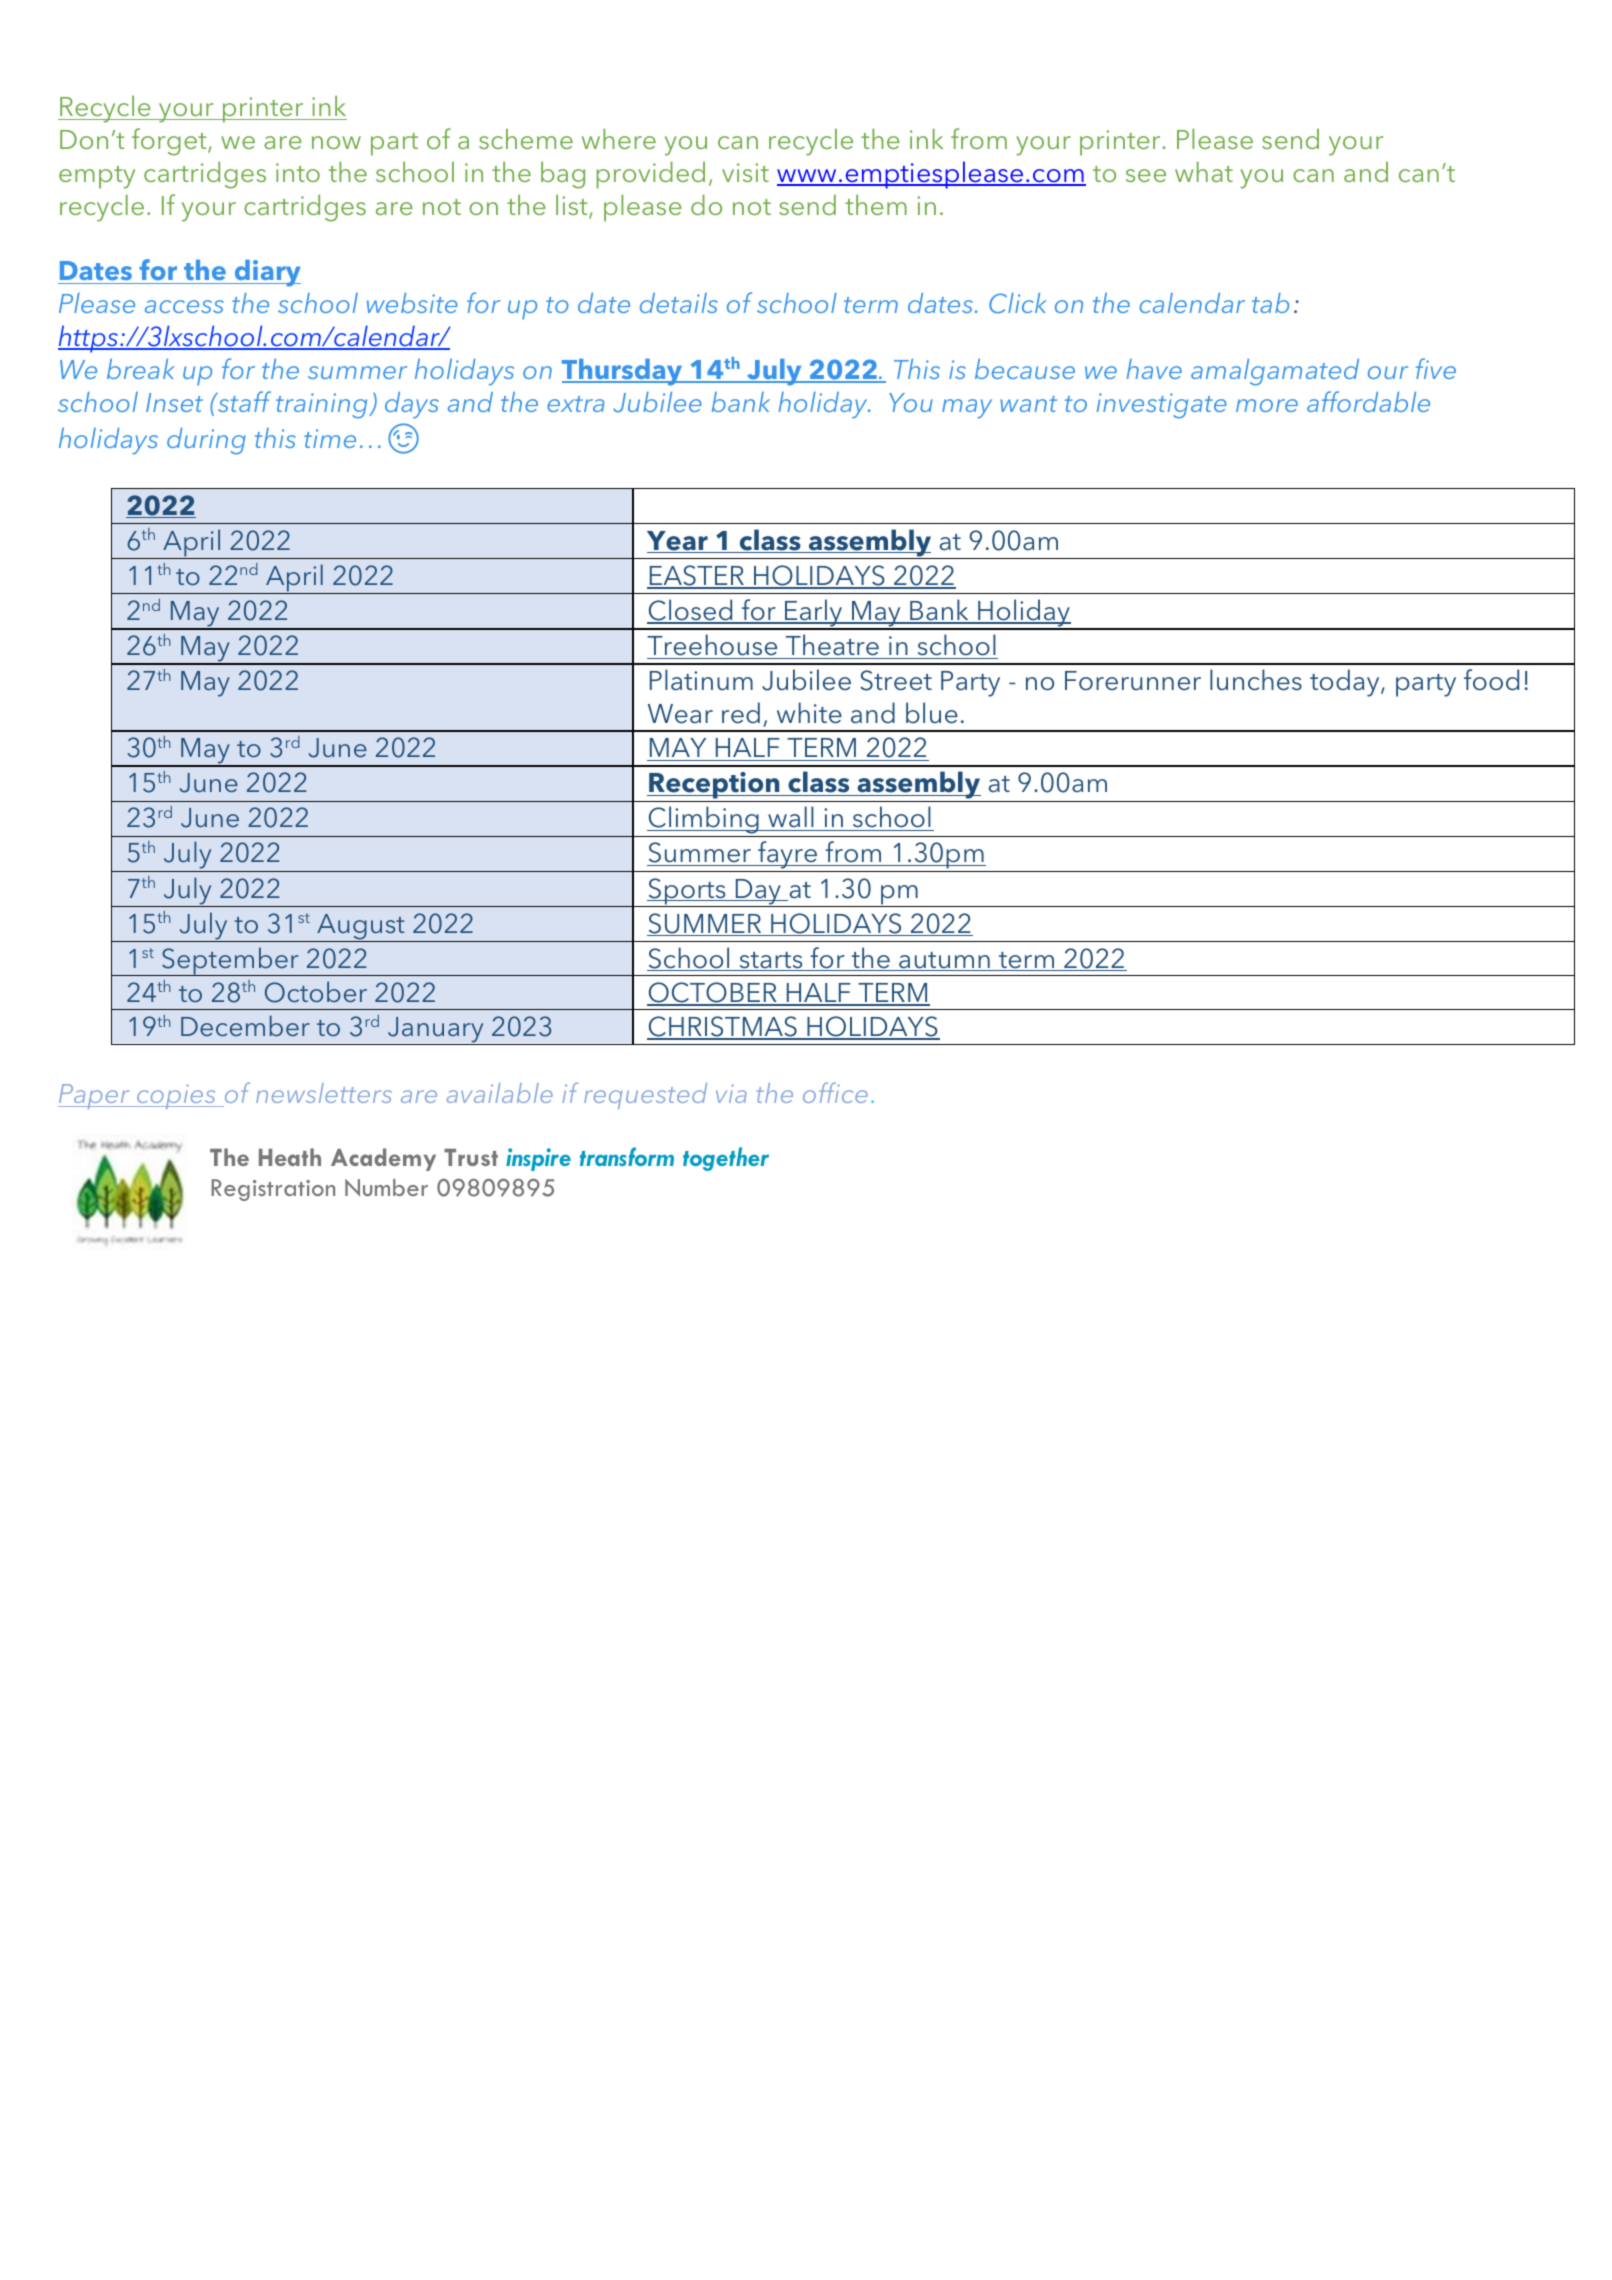 This screenshot has height=2280, width=1612. What do you see at coordinates (361, 928) in the screenshot?
I see `August` at bounding box center [361, 928].
